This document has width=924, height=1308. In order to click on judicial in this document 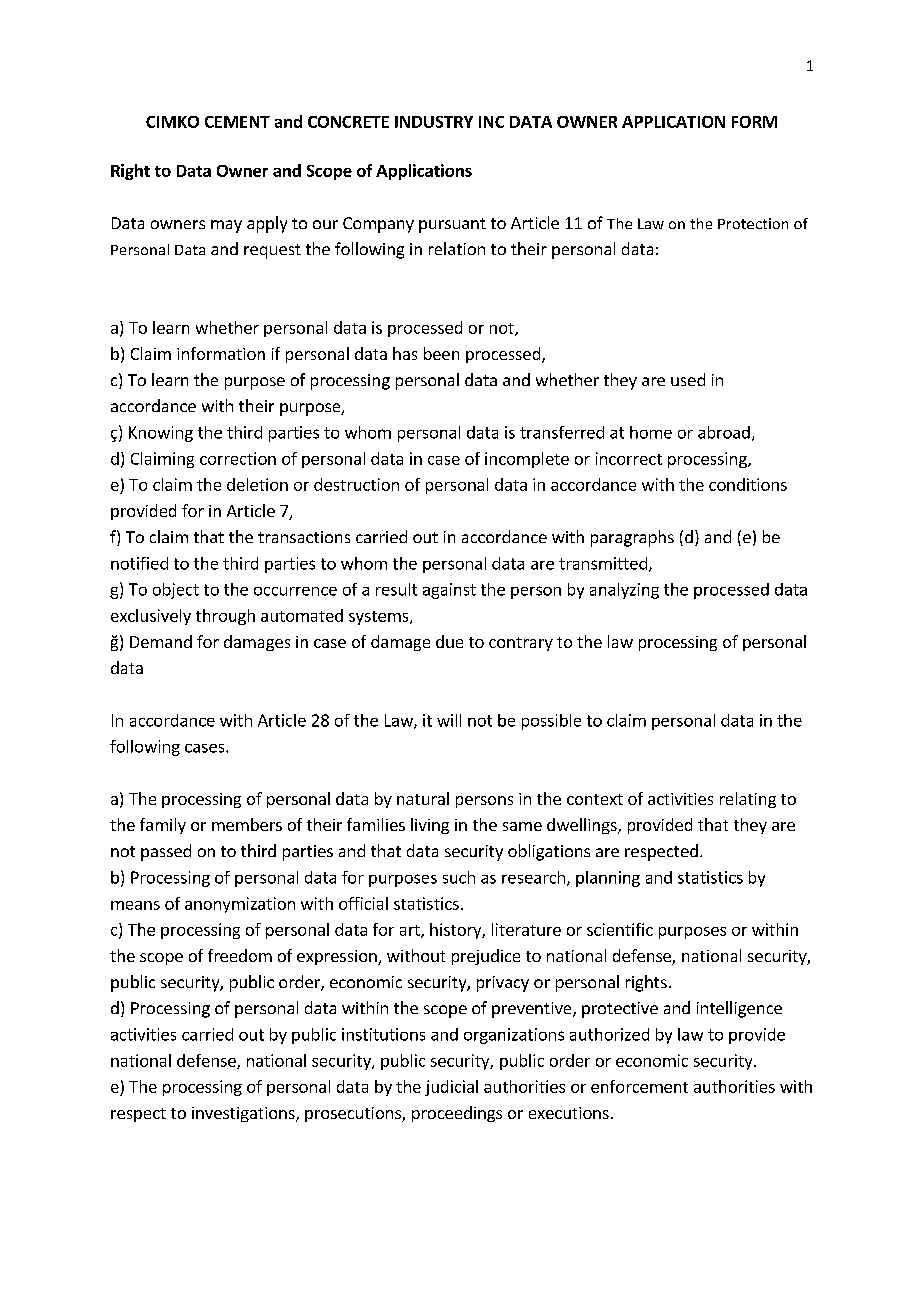, I will do `click(451, 1088)`.
